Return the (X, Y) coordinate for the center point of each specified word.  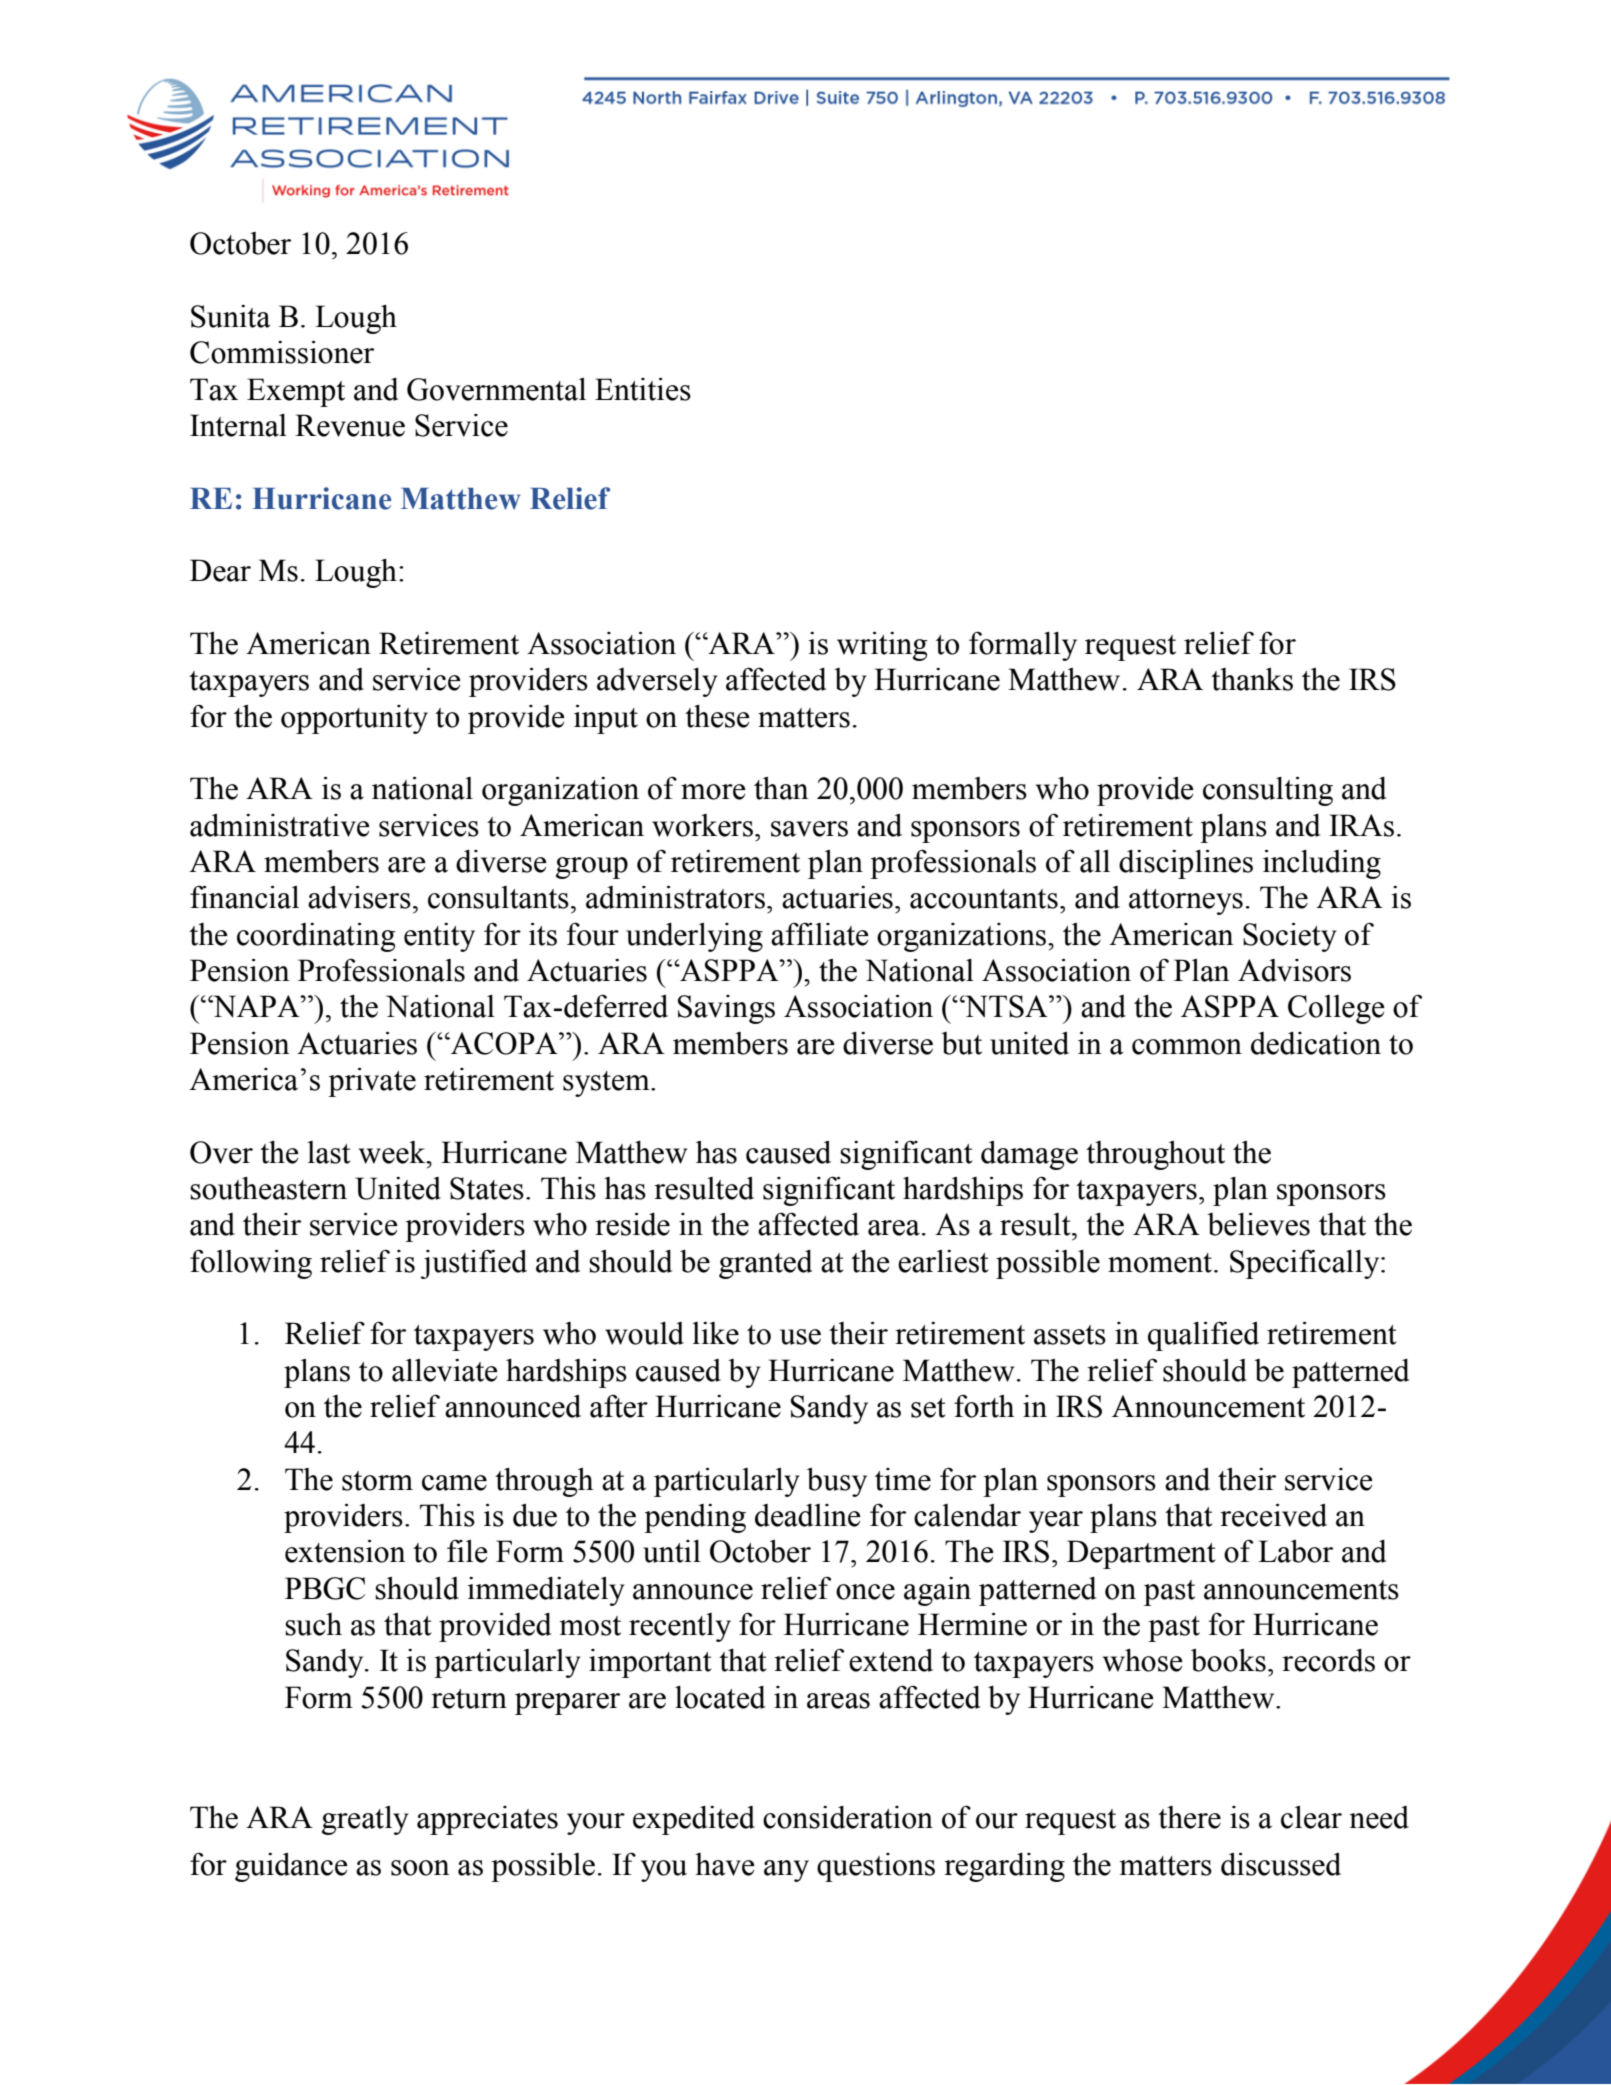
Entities (643, 389)
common (1187, 1047)
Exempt (296, 392)
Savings (726, 1009)
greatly (365, 1820)
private (372, 1082)
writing (882, 646)
